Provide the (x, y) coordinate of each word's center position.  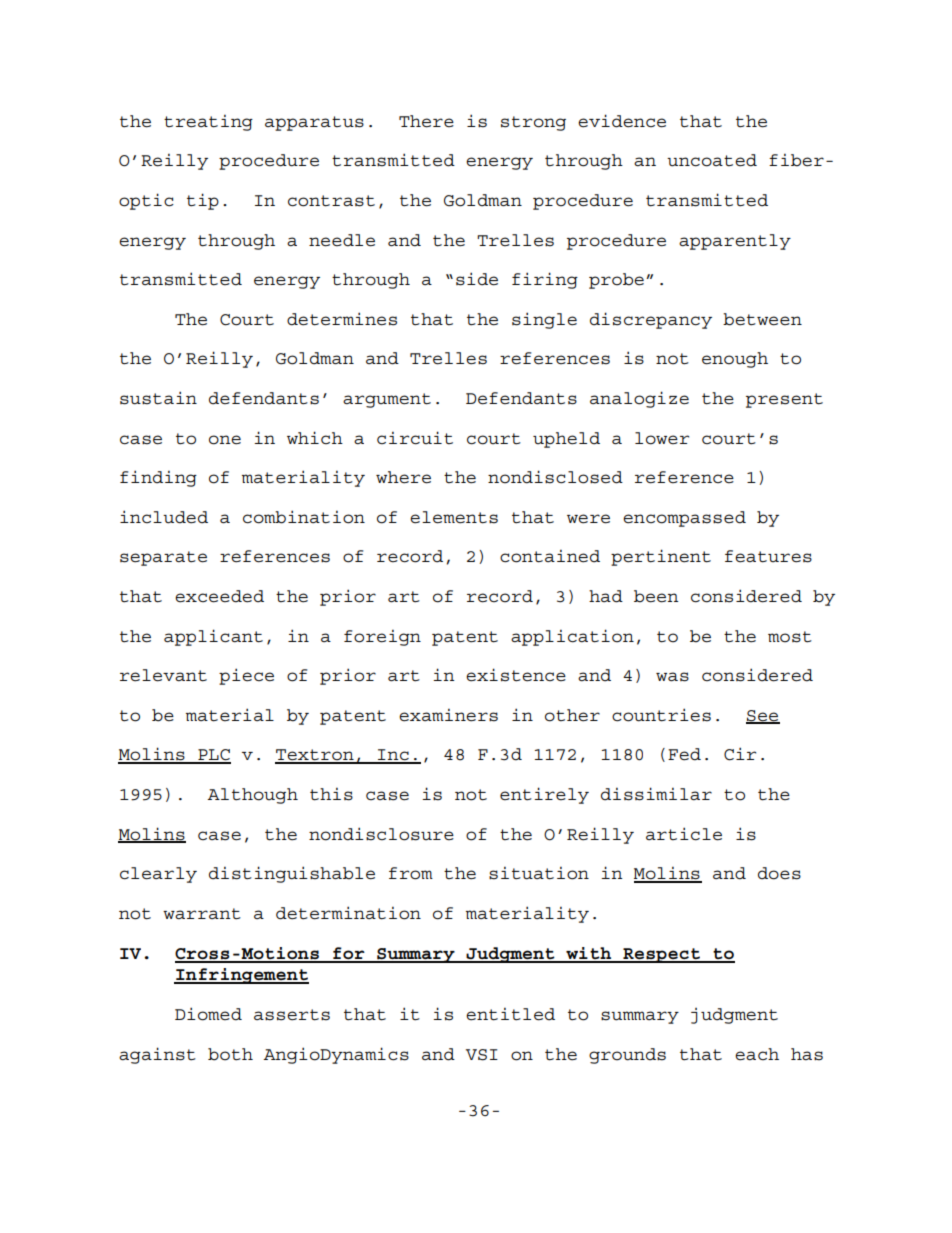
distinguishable (292, 874)
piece (246, 676)
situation (539, 873)
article (684, 834)
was (672, 677)
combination (304, 517)
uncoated (712, 160)
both (230, 1054)
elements (454, 517)
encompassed (684, 519)
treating (208, 123)
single (544, 320)
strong (533, 123)
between (762, 319)
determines (342, 319)
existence (516, 675)
